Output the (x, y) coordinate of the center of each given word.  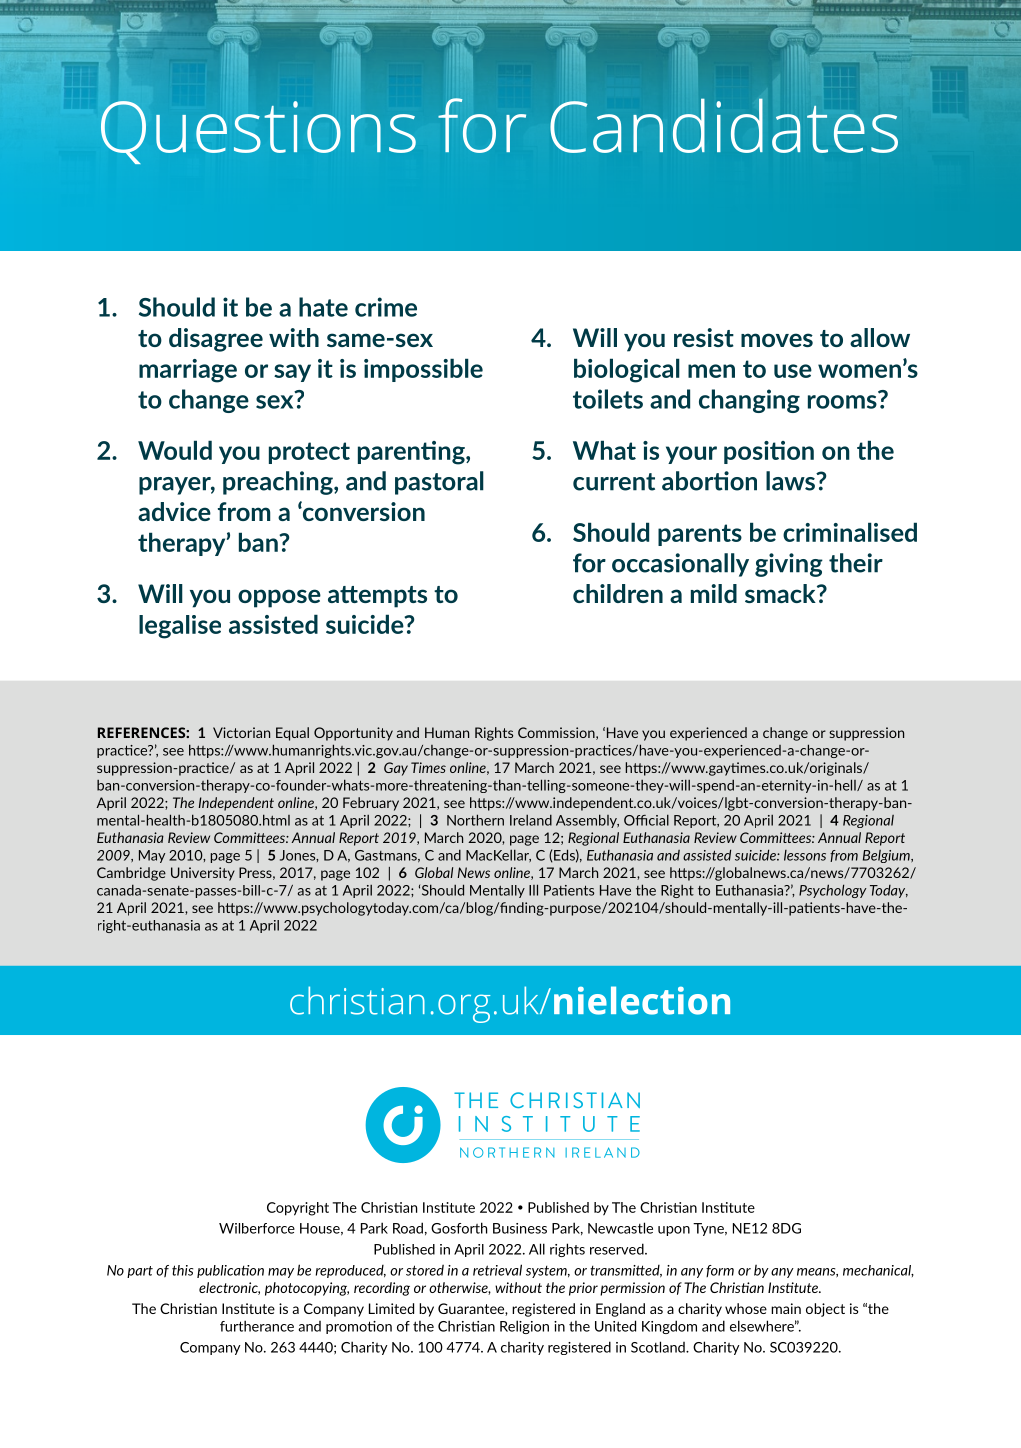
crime (386, 307)
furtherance (257, 1326)
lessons (805, 855)
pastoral (439, 483)
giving (789, 565)
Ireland (531, 820)
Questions (258, 132)
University (203, 874)
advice (174, 511)
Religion (524, 1327)
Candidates (724, 125)
